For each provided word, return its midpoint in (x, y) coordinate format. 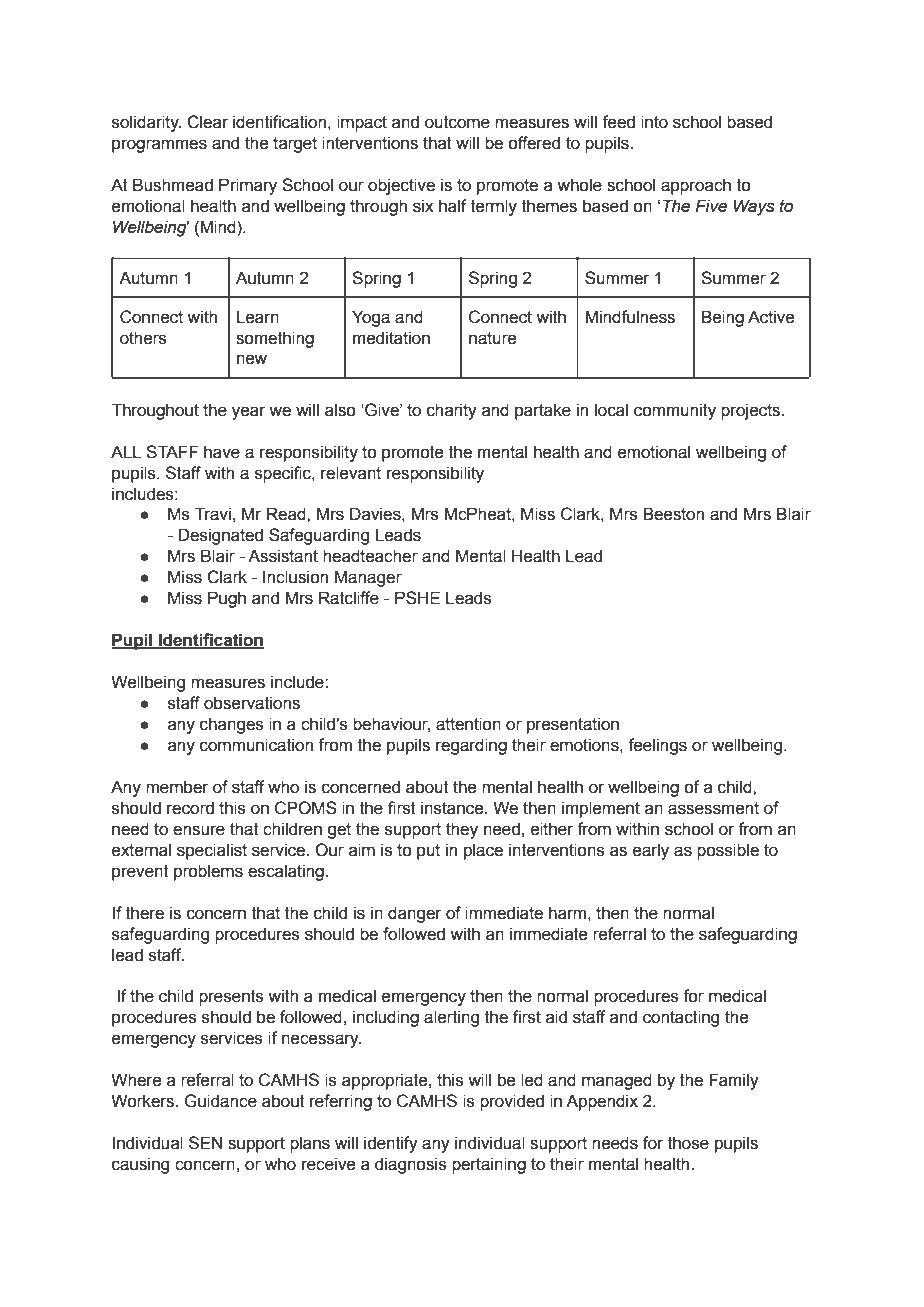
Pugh (227, 599)
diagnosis (411, 1165)
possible (728, 851)
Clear (207, 122)
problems (208, 872)
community (675, 411)
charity (452, 411)
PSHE (417, 598)
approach (696, 186)
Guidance (220, 1101)
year (249, 413)
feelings (657, 746)
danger (415, 914)
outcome (457, 122)
